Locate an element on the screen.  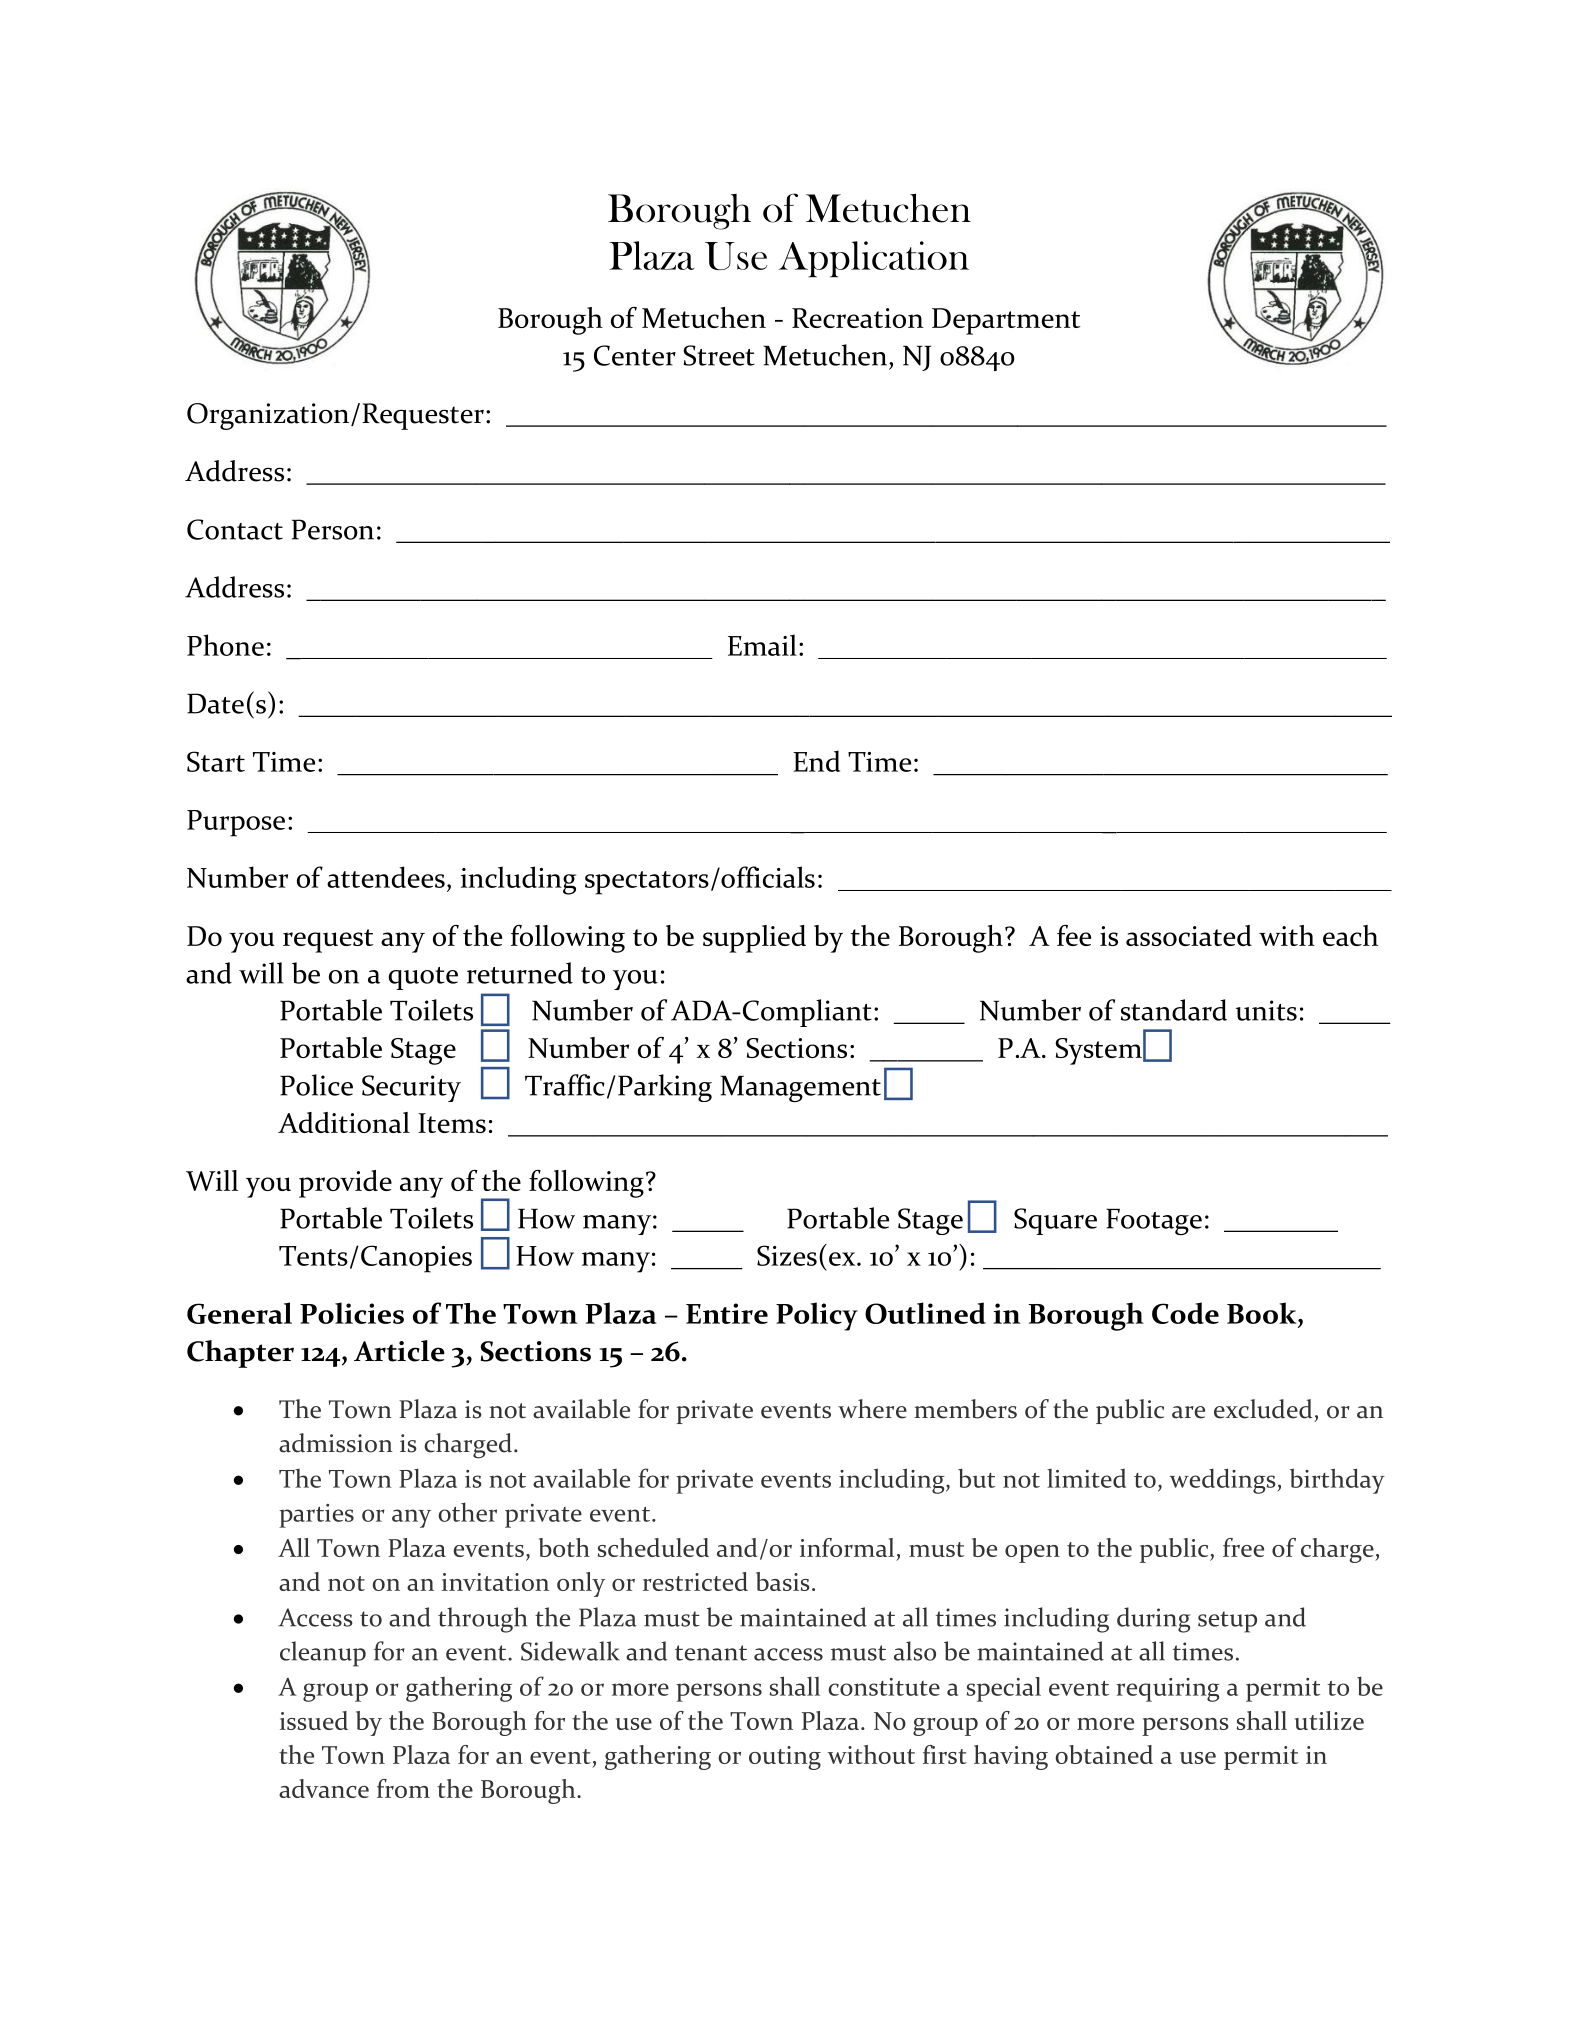
requiring is located at coordinates (1168, 1690).
